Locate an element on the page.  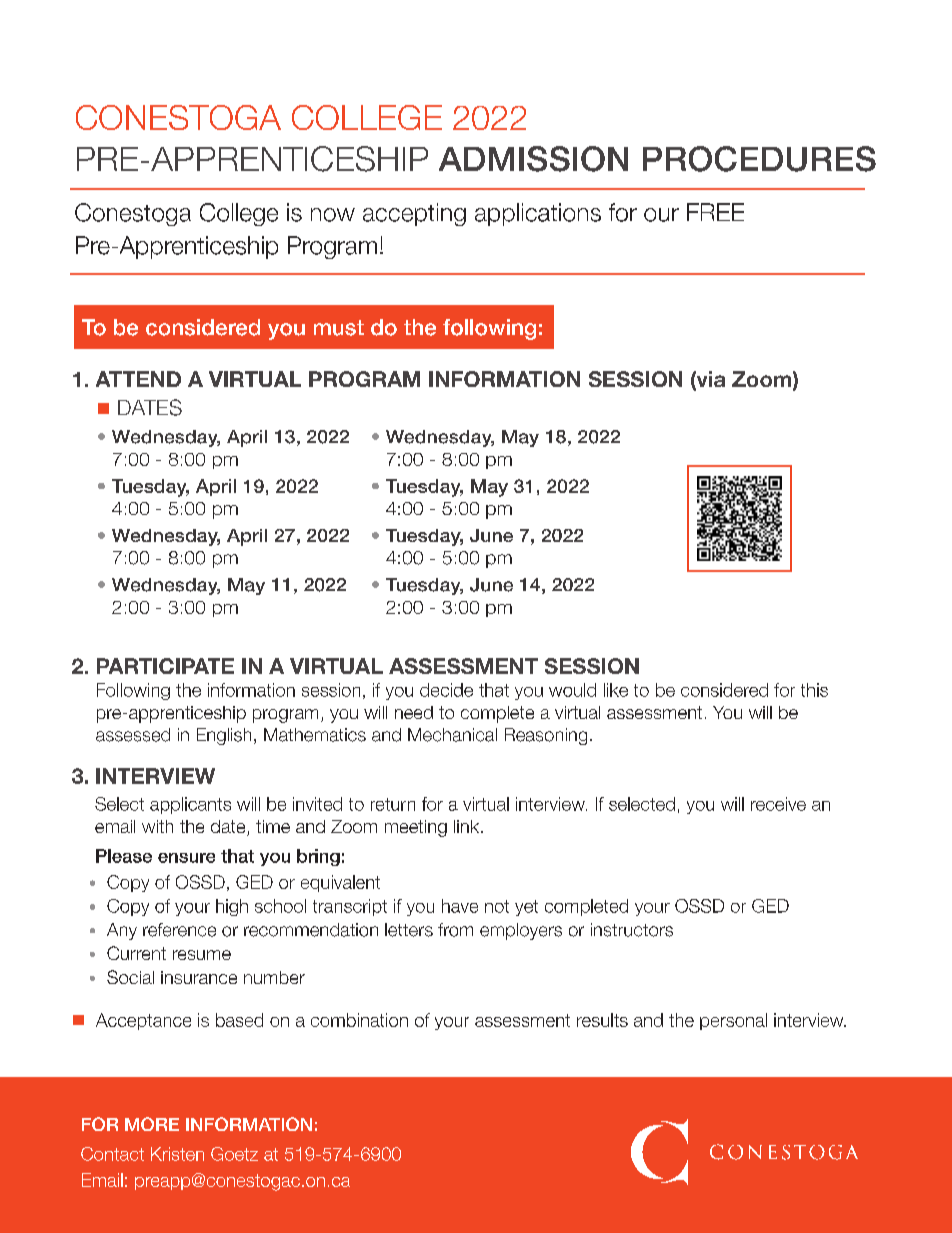
combination is located at coordinates (359, 1020).
